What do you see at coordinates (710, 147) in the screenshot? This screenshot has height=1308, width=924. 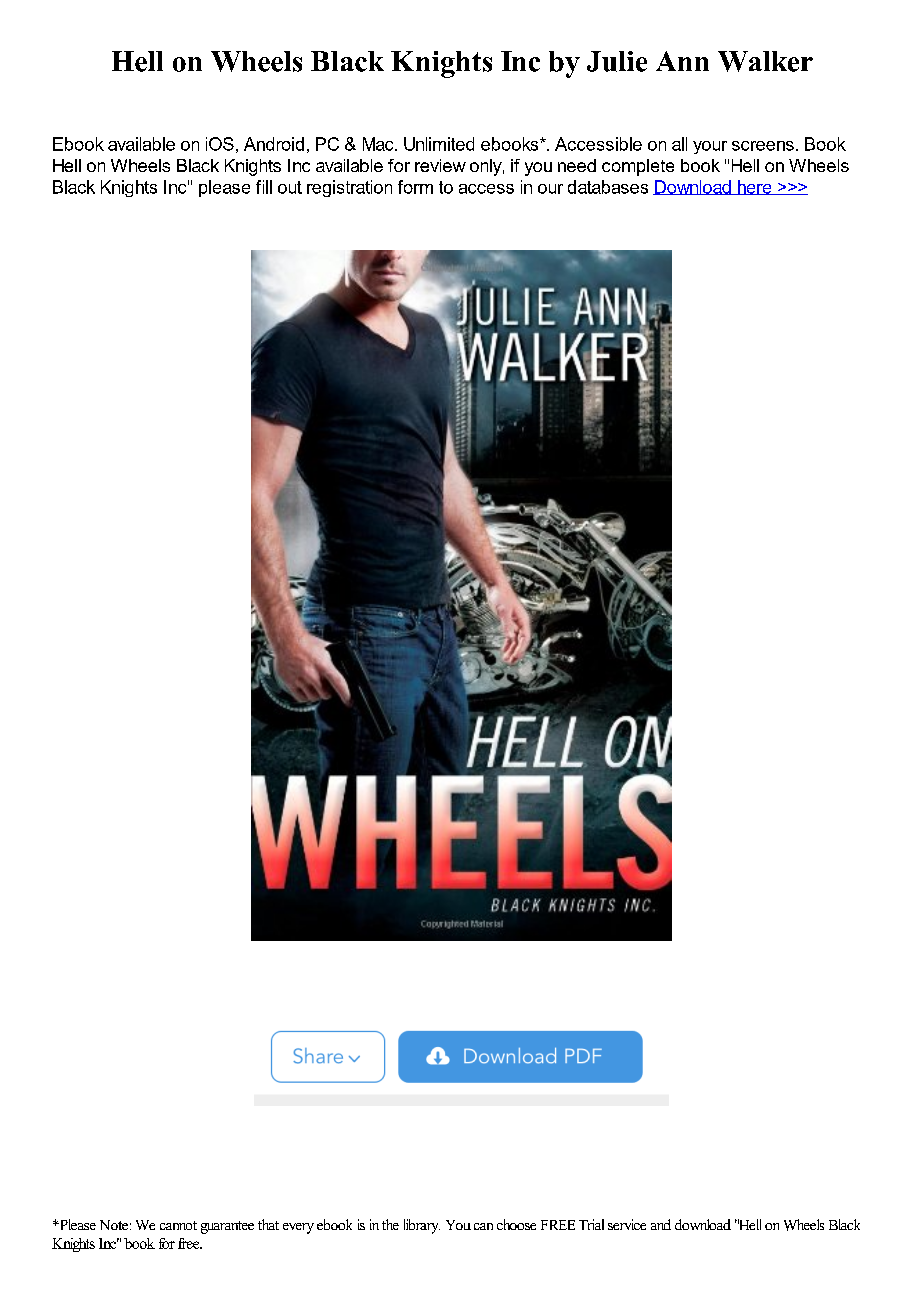 I see `your` at bounding box center [710, 147].
